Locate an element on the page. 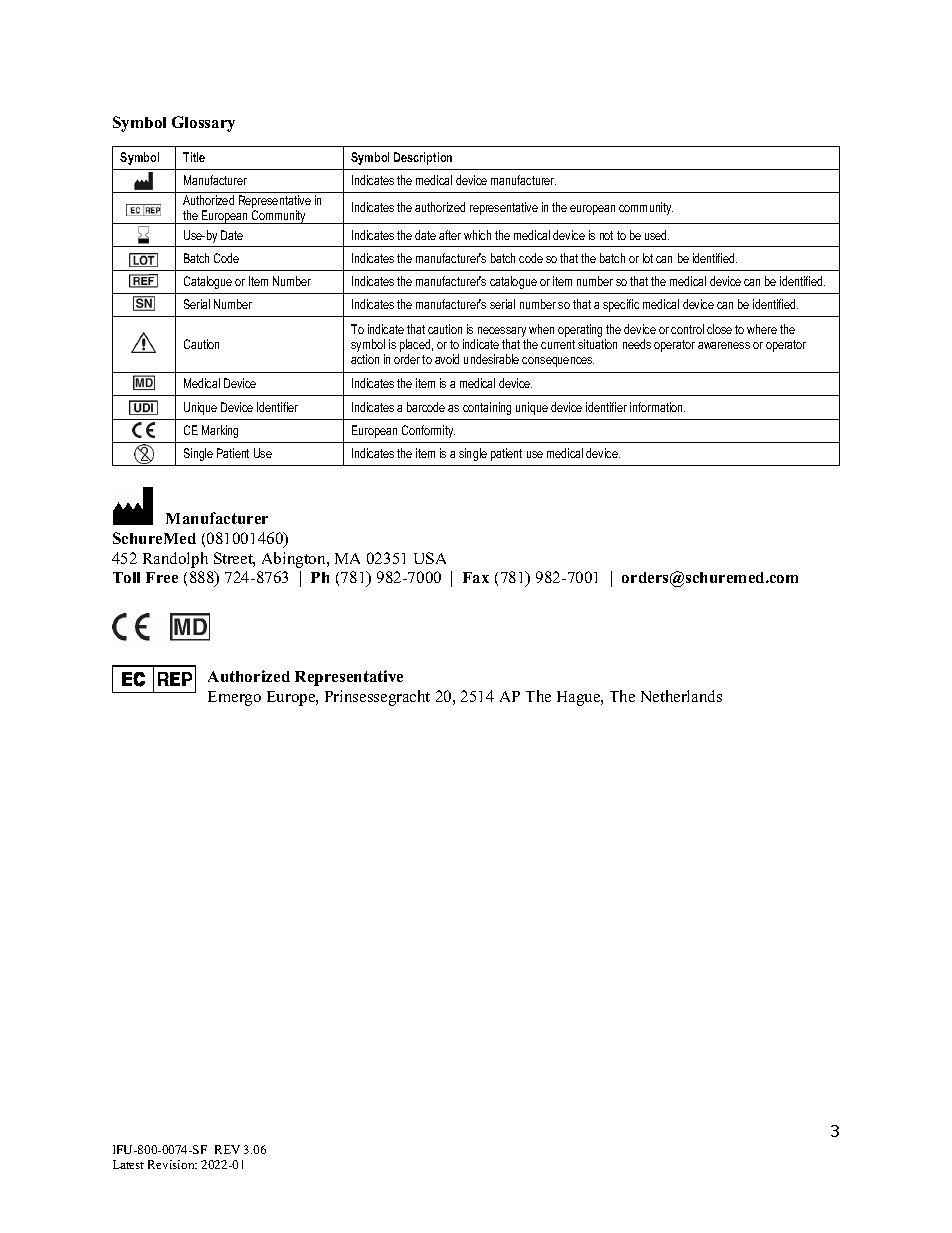 The width and height of the image is (952, 1233). USA is located at coordinates (430, 558).
